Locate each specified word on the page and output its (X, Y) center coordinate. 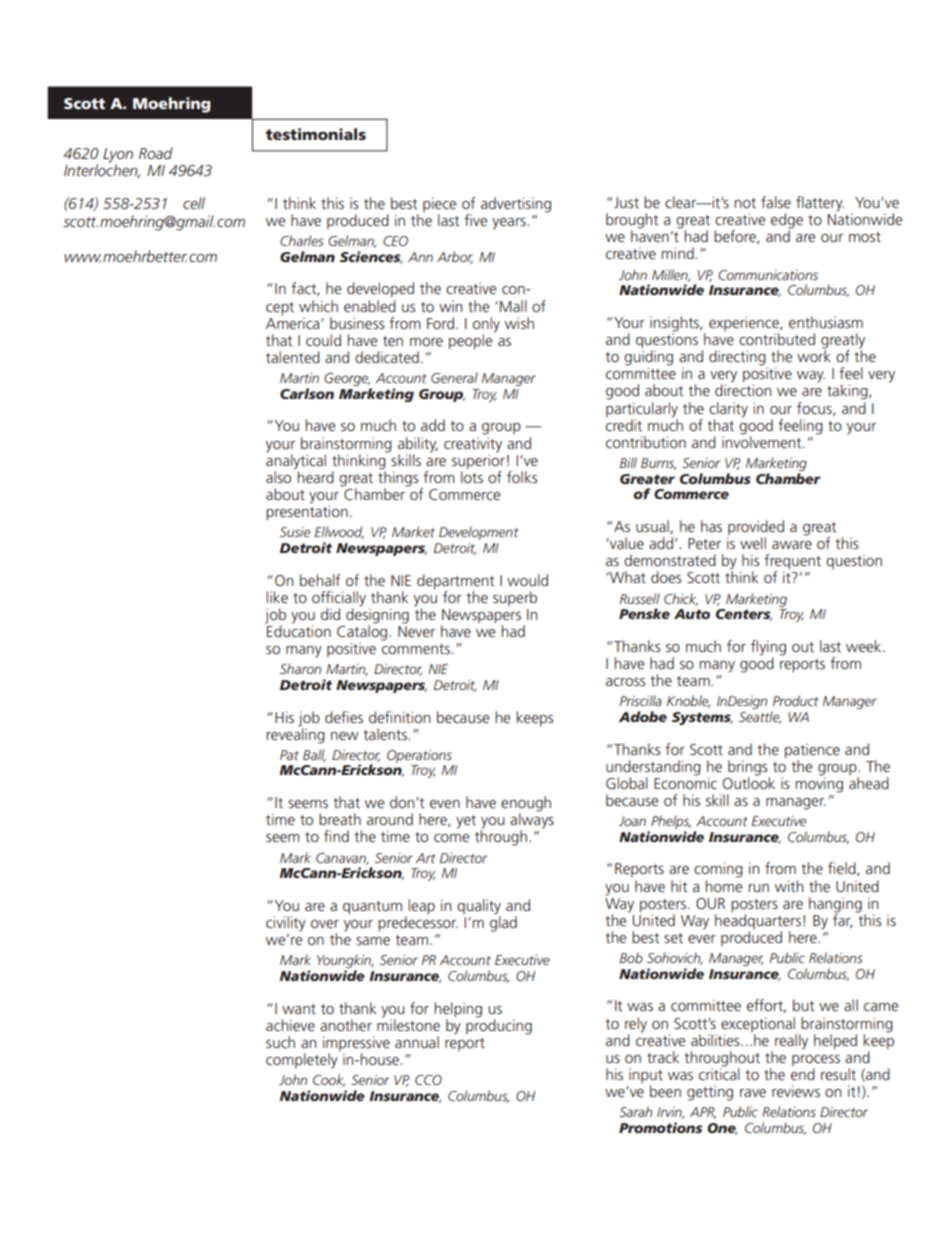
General (454, 377)
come (452, 838)
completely (302, 1061)
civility (286, 924)
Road (156, 153)
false (776, 202)
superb (515, 598)
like (277, 597)
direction (743, 389)
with (789, 886)
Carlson (307, 393)
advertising (516, 205)
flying (768, 649)
